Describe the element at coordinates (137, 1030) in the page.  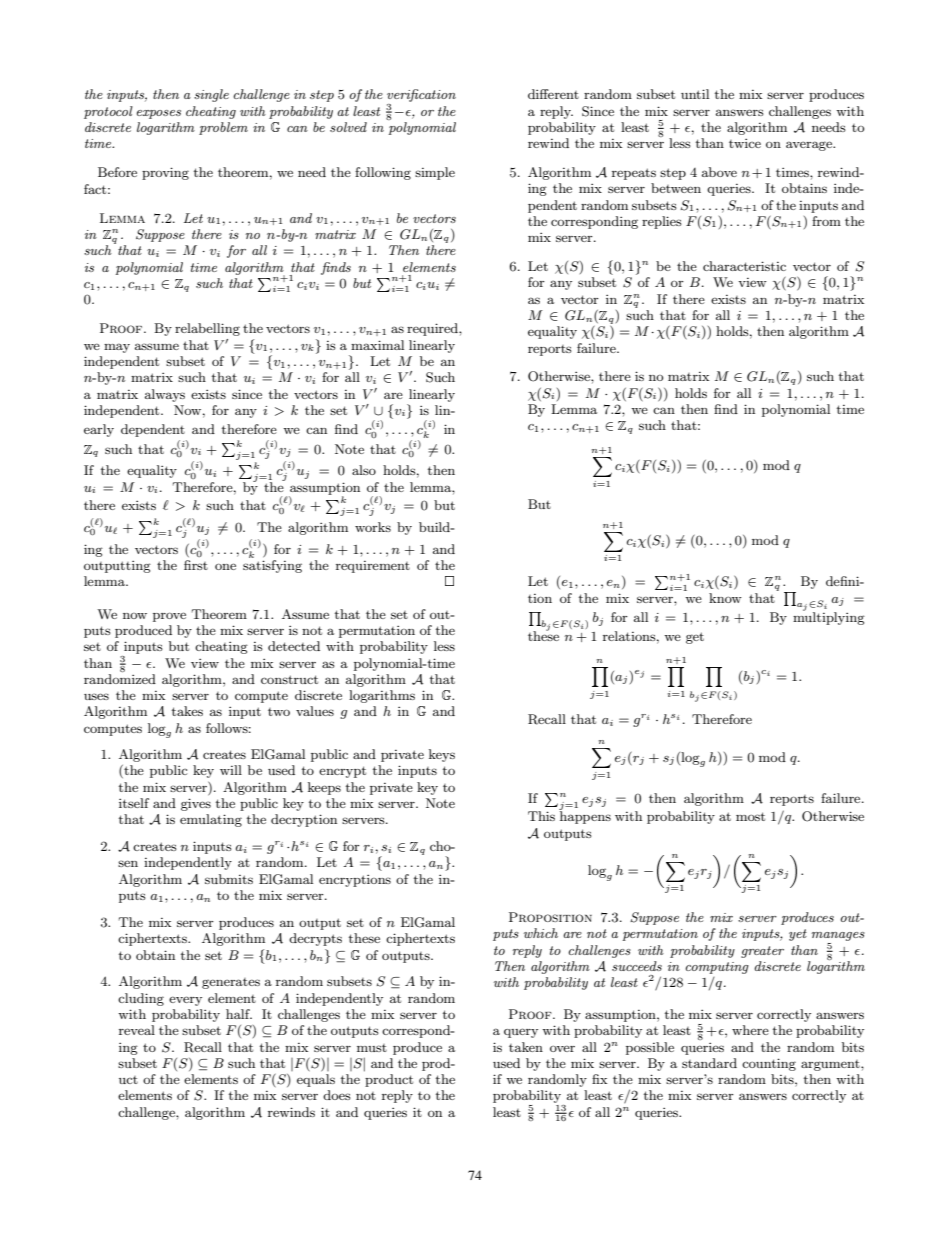
I see `reveal` at that location.
